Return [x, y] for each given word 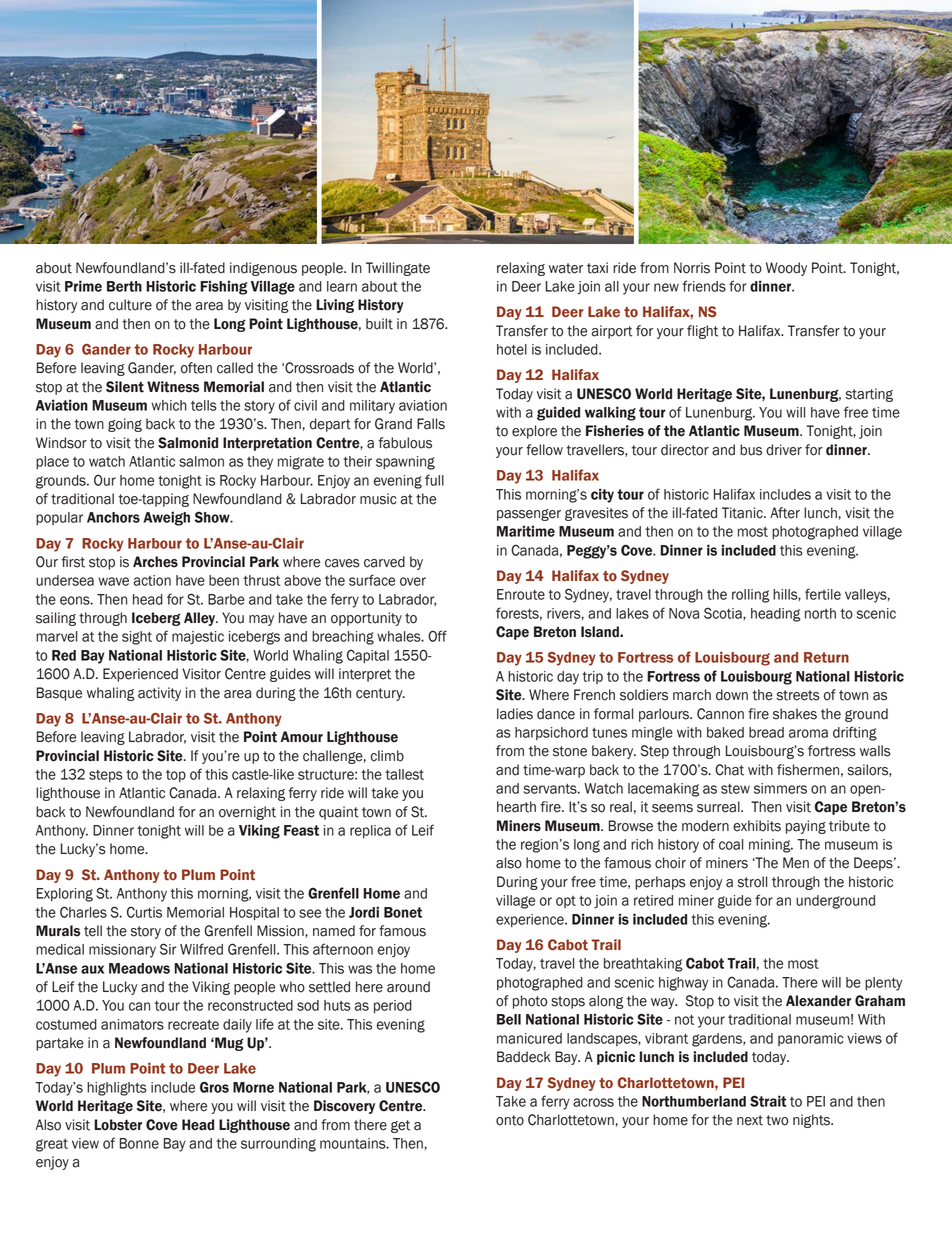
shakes [795, 714]
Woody [786, 269]
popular [59, 518]
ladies [515, 714]
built [379, 324]
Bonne [139, 1143]
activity [159, 694]
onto [510, 1120]
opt [566, 902]
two [777, 1120]
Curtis [144, 912]
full [434, 480]
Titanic [743, 513]
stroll [752, 882]
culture [130, 305]
